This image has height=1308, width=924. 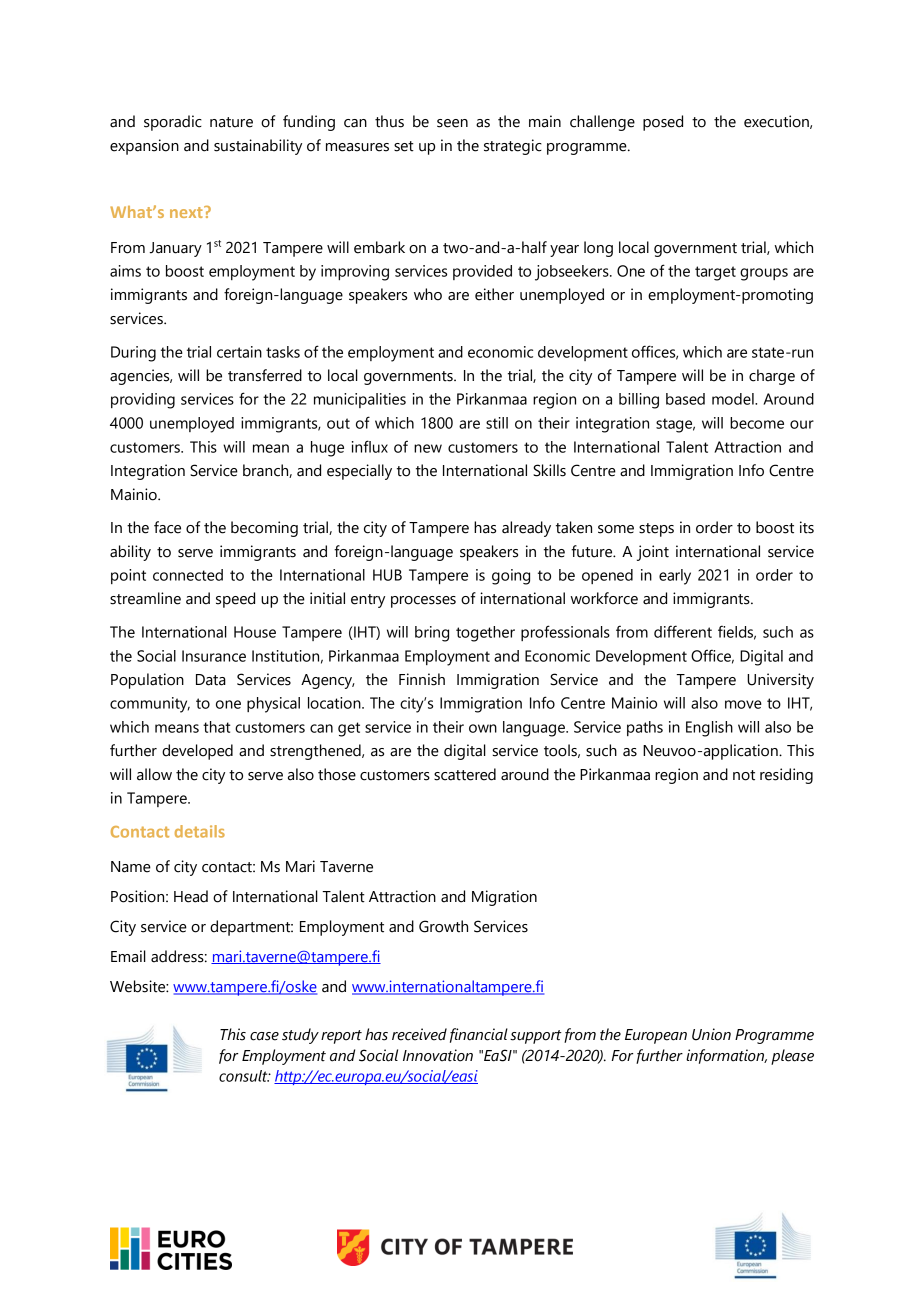 I want to click on financial, so click(x=479, y=1035).
